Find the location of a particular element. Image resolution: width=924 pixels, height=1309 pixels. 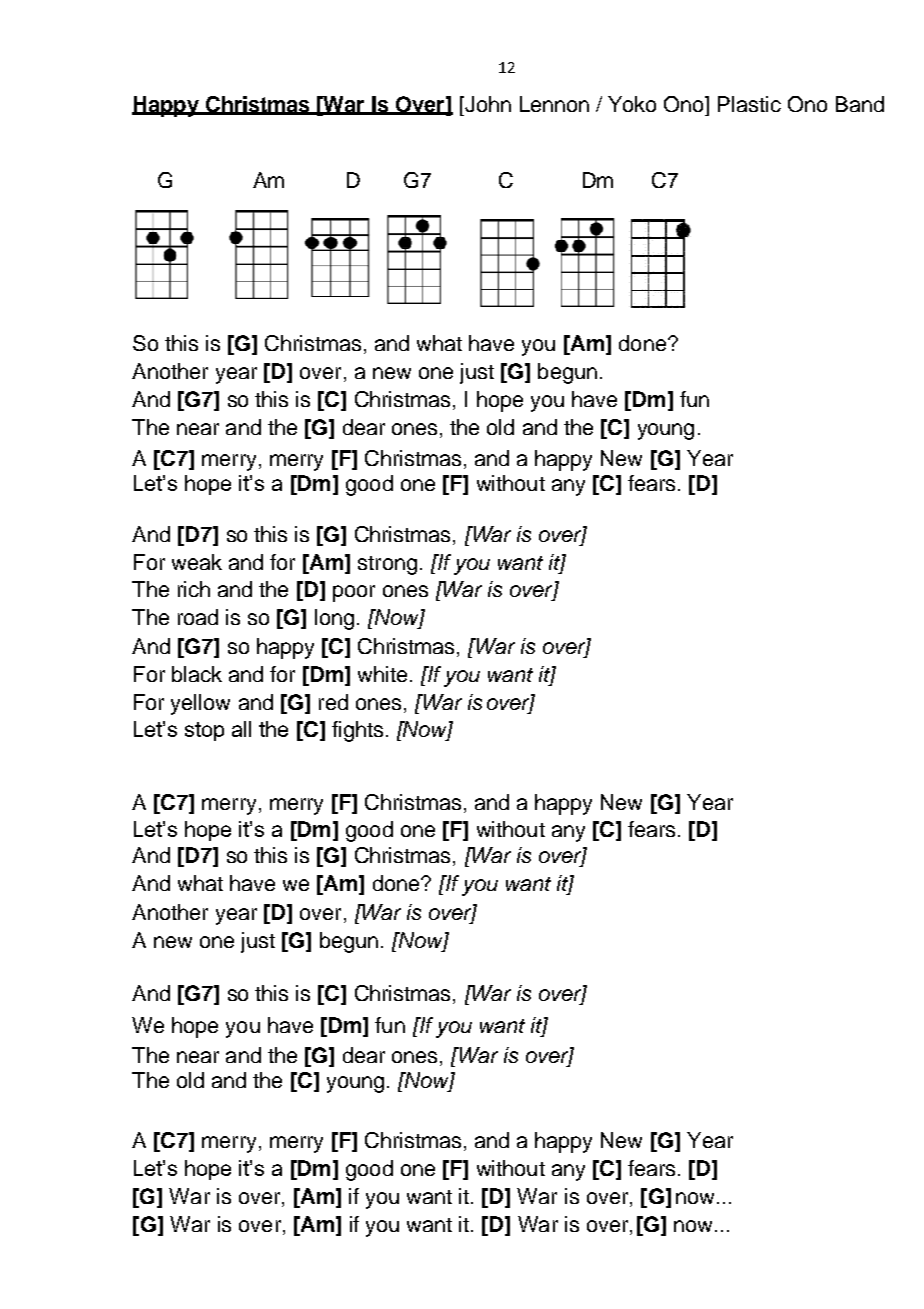

weak is located at coordinates (197, 562).
